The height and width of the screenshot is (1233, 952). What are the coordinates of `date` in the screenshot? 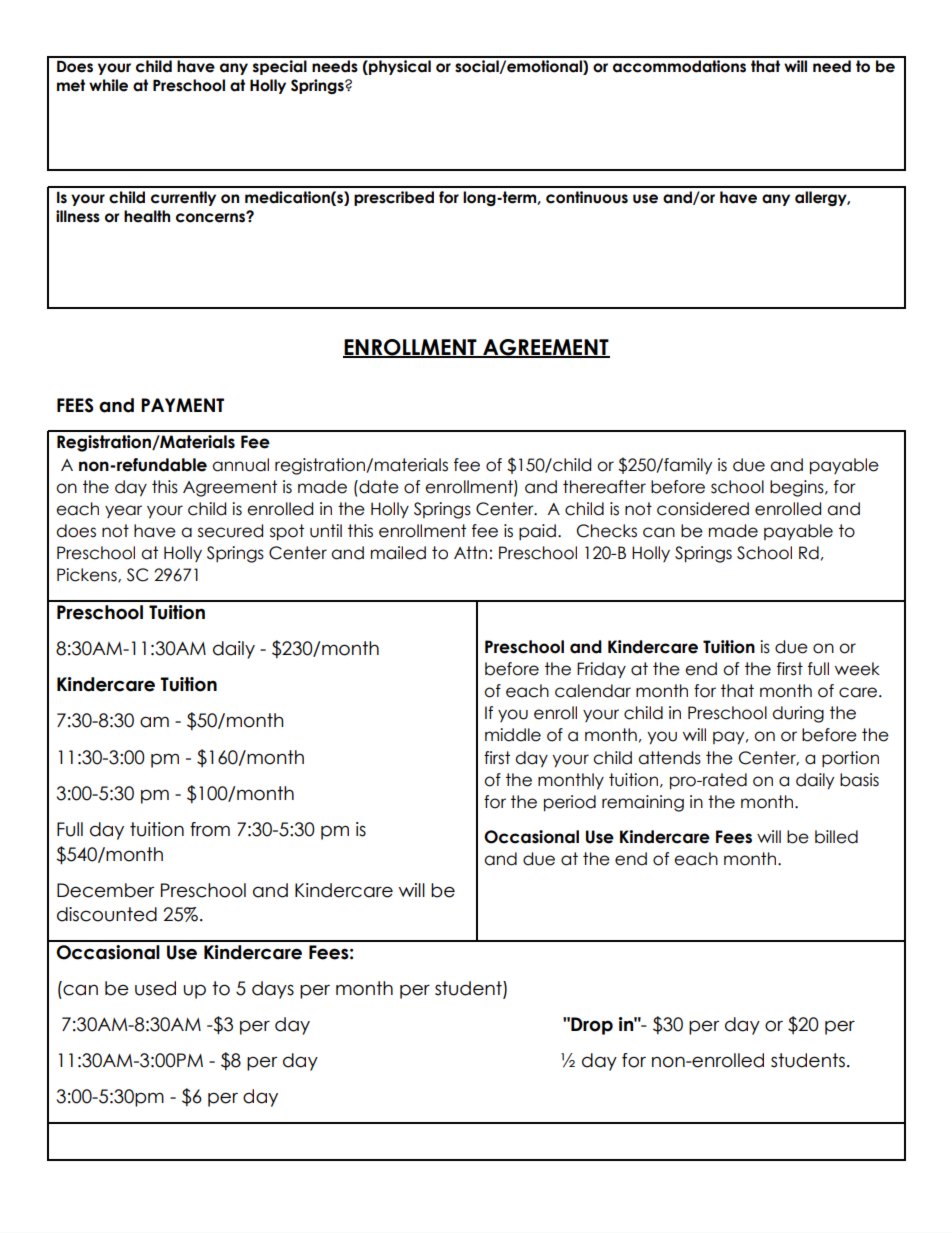 It's located at (378, 487).
